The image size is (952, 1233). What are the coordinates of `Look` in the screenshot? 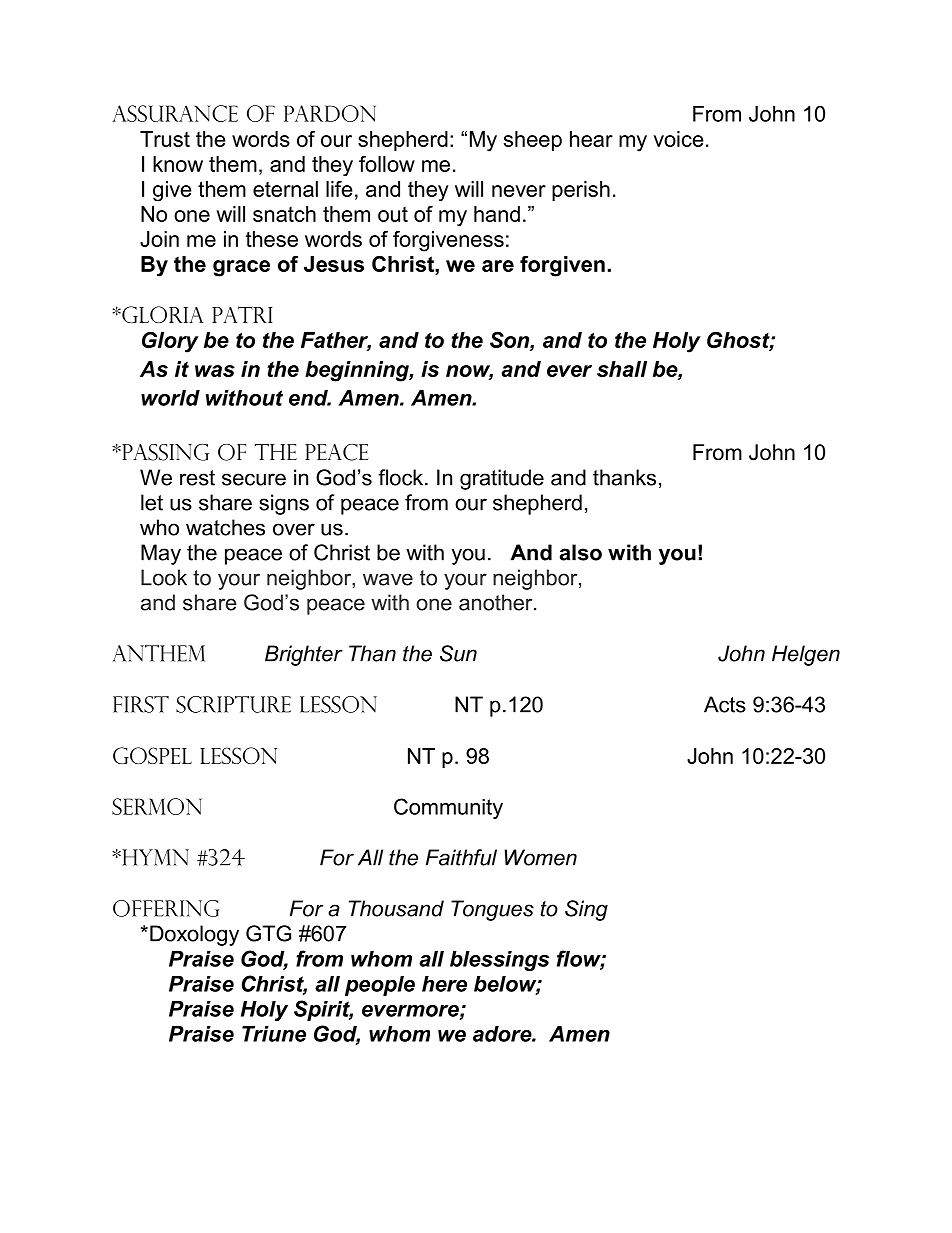 It's located at (164, 577).
